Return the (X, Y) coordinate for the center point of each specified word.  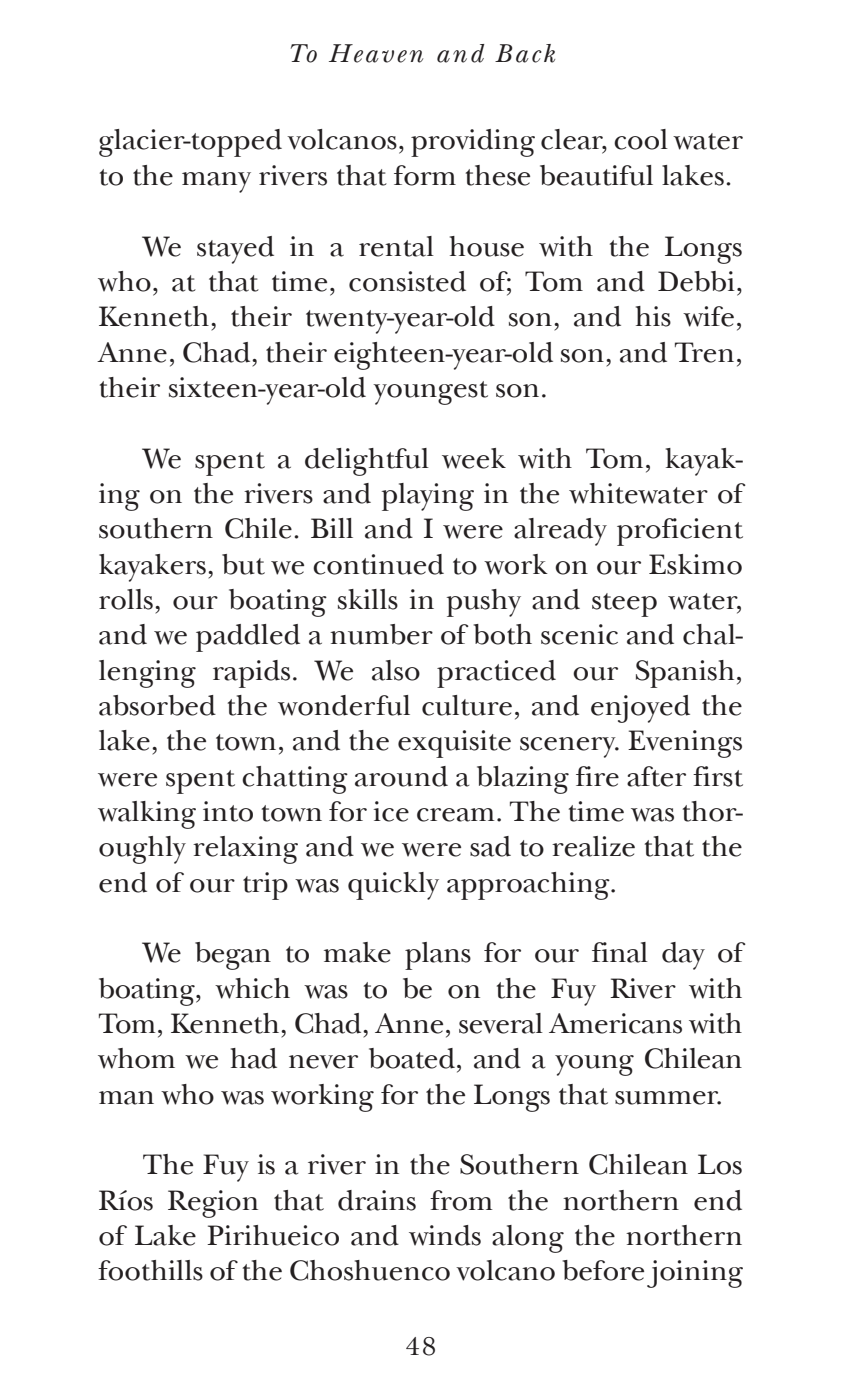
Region (213, 1204)
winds (445, 1235)
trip (265, 886)
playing (428, 497)
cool (641, 139)
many (216, 182)
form (425, 175)
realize (593, 846)
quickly (393, 886)
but (243, 564)
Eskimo (695, 564)
